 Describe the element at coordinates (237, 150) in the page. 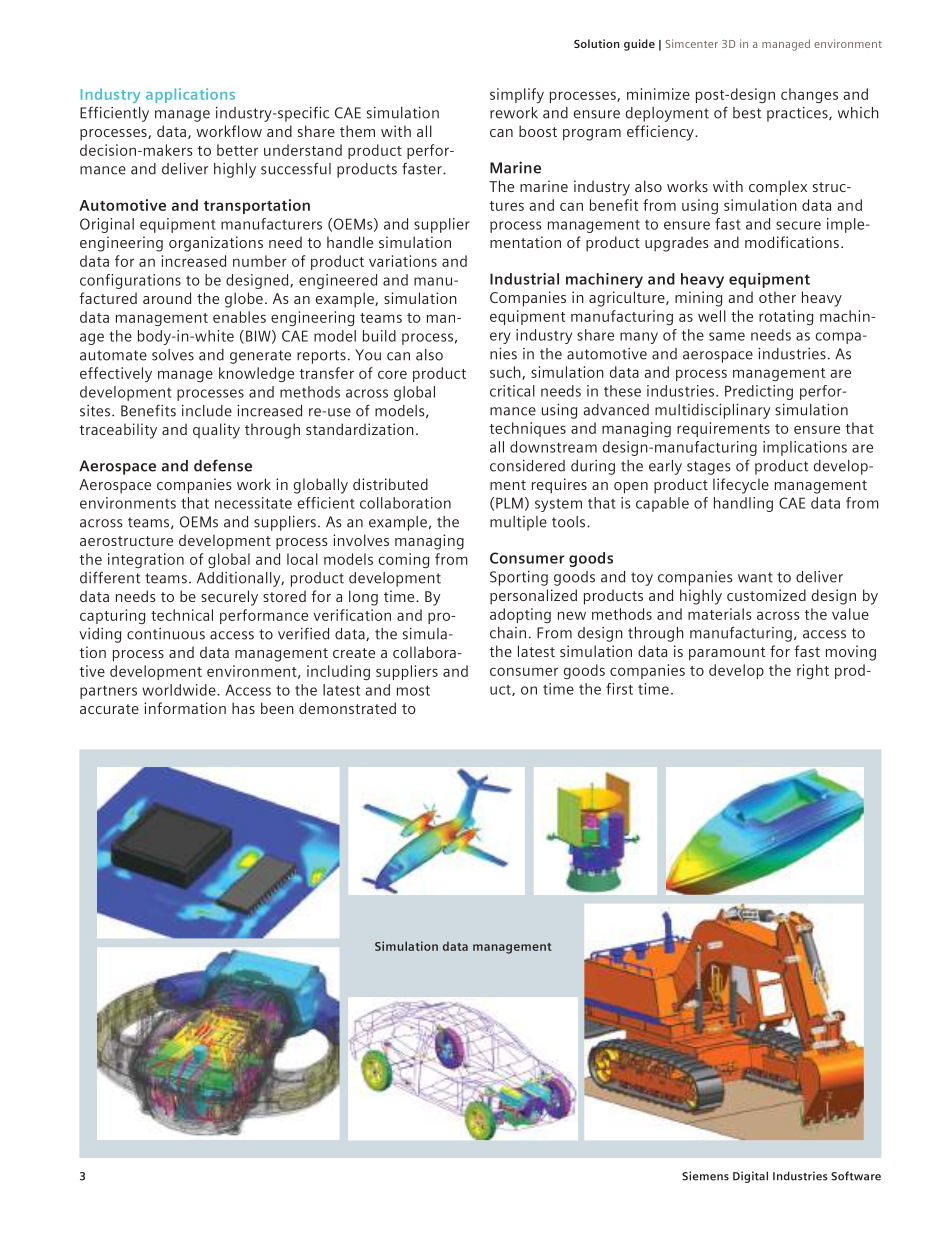

I see `better` at that location.
